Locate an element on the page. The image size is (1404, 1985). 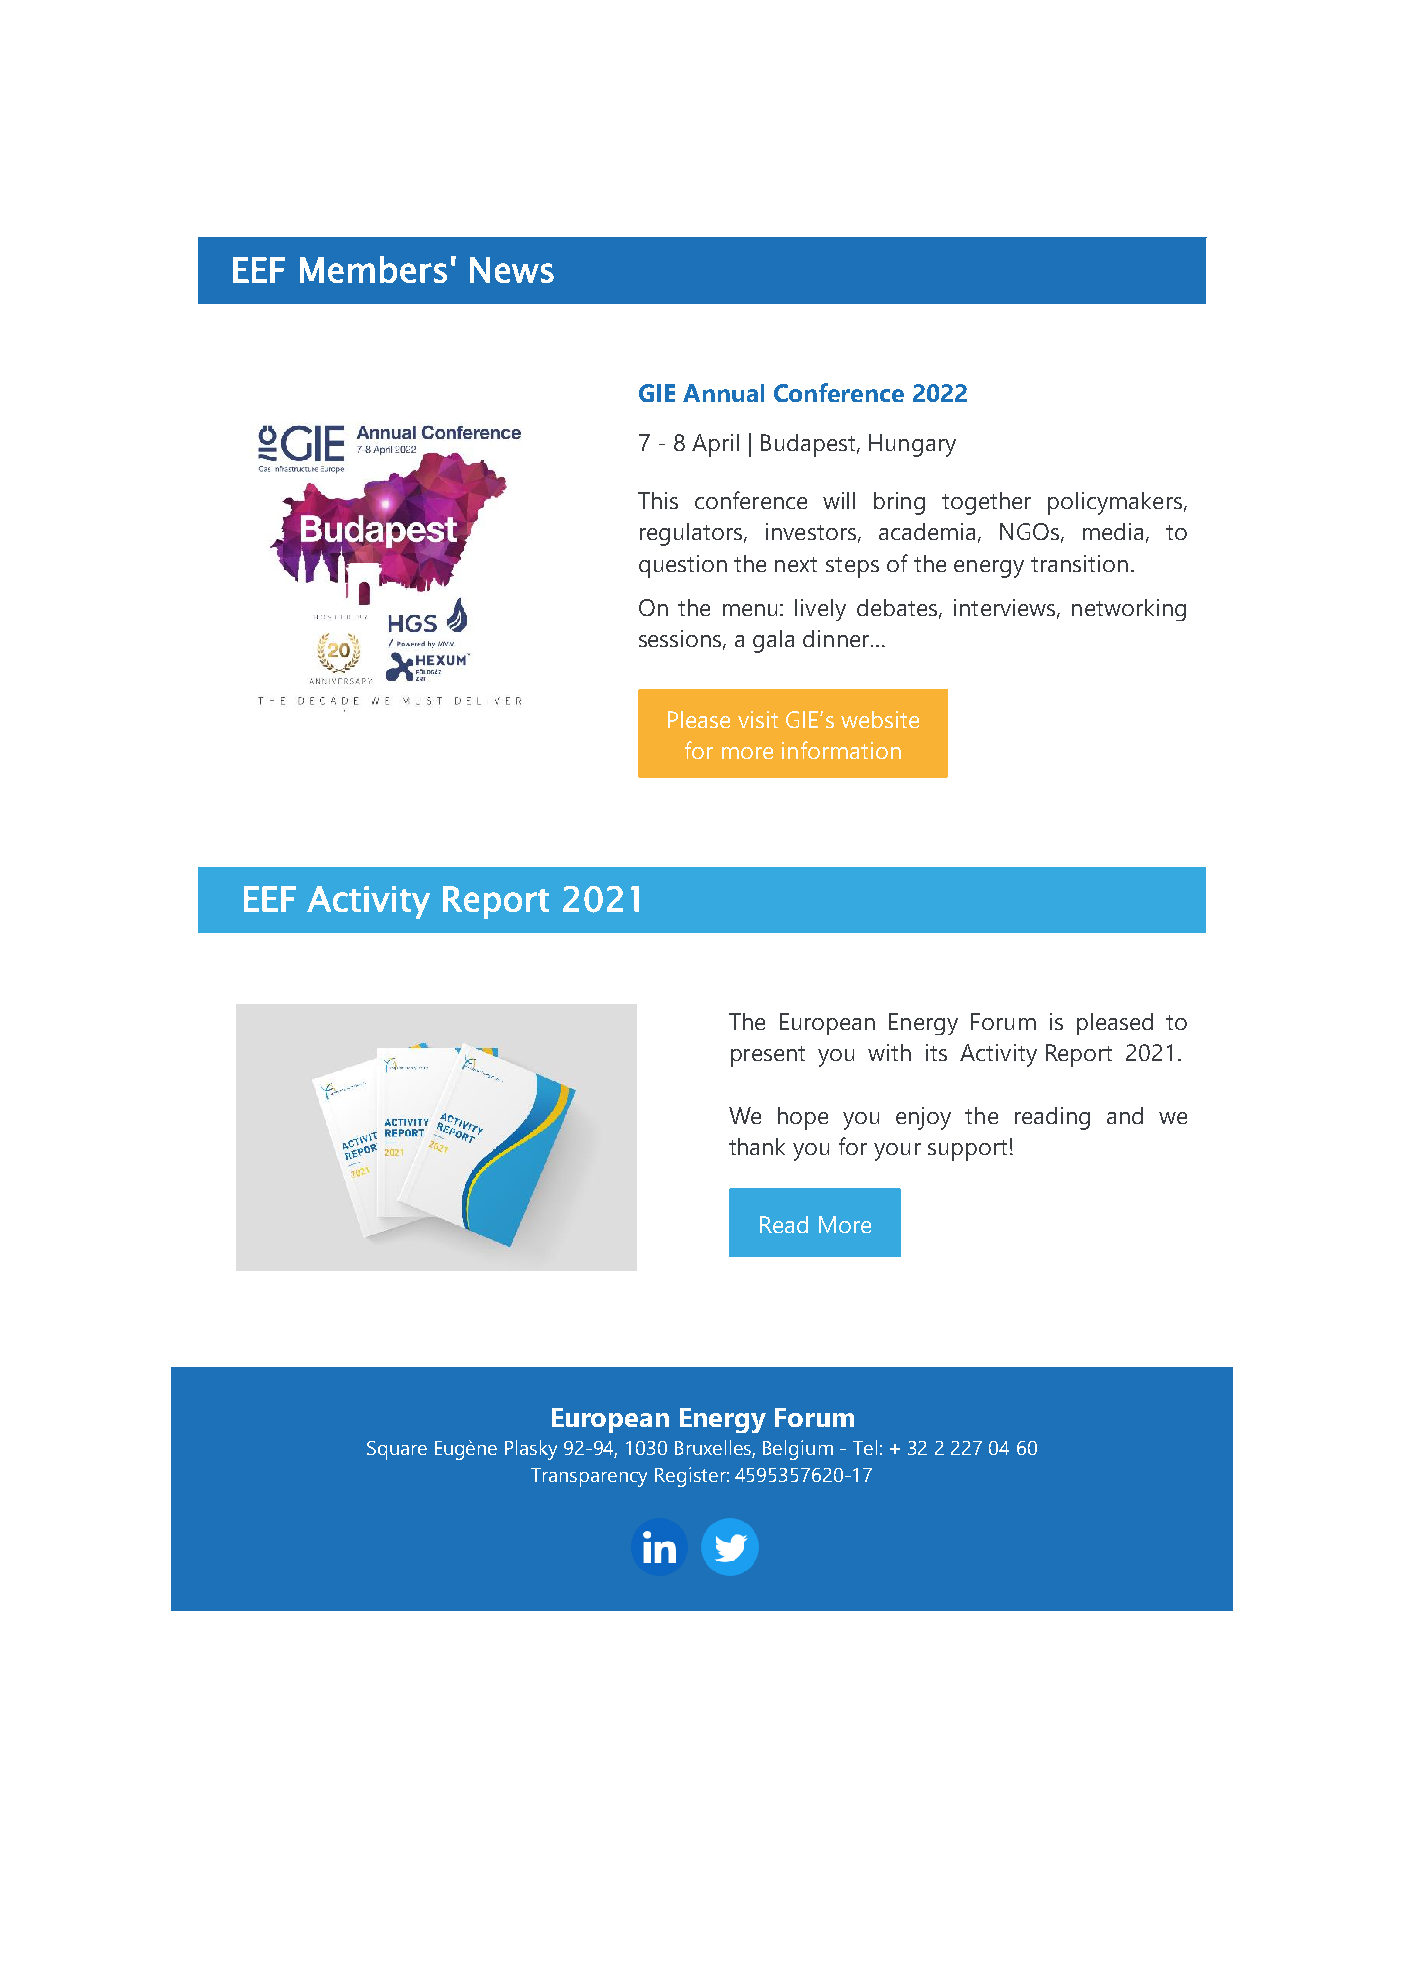
Square is located at coordinates (397, 1450).
